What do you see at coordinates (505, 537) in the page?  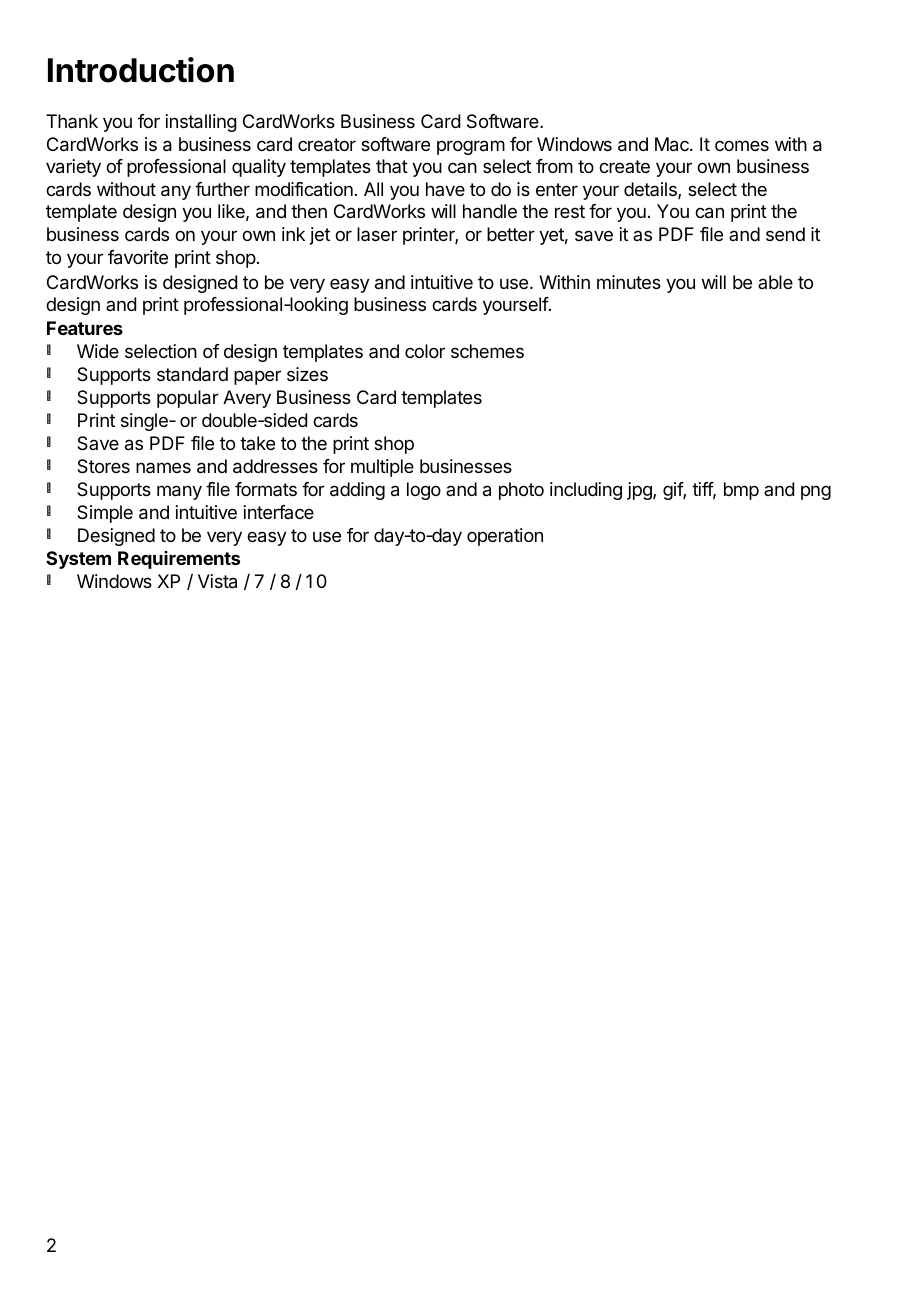 I see `operation` at bounding box center [505, 537].
